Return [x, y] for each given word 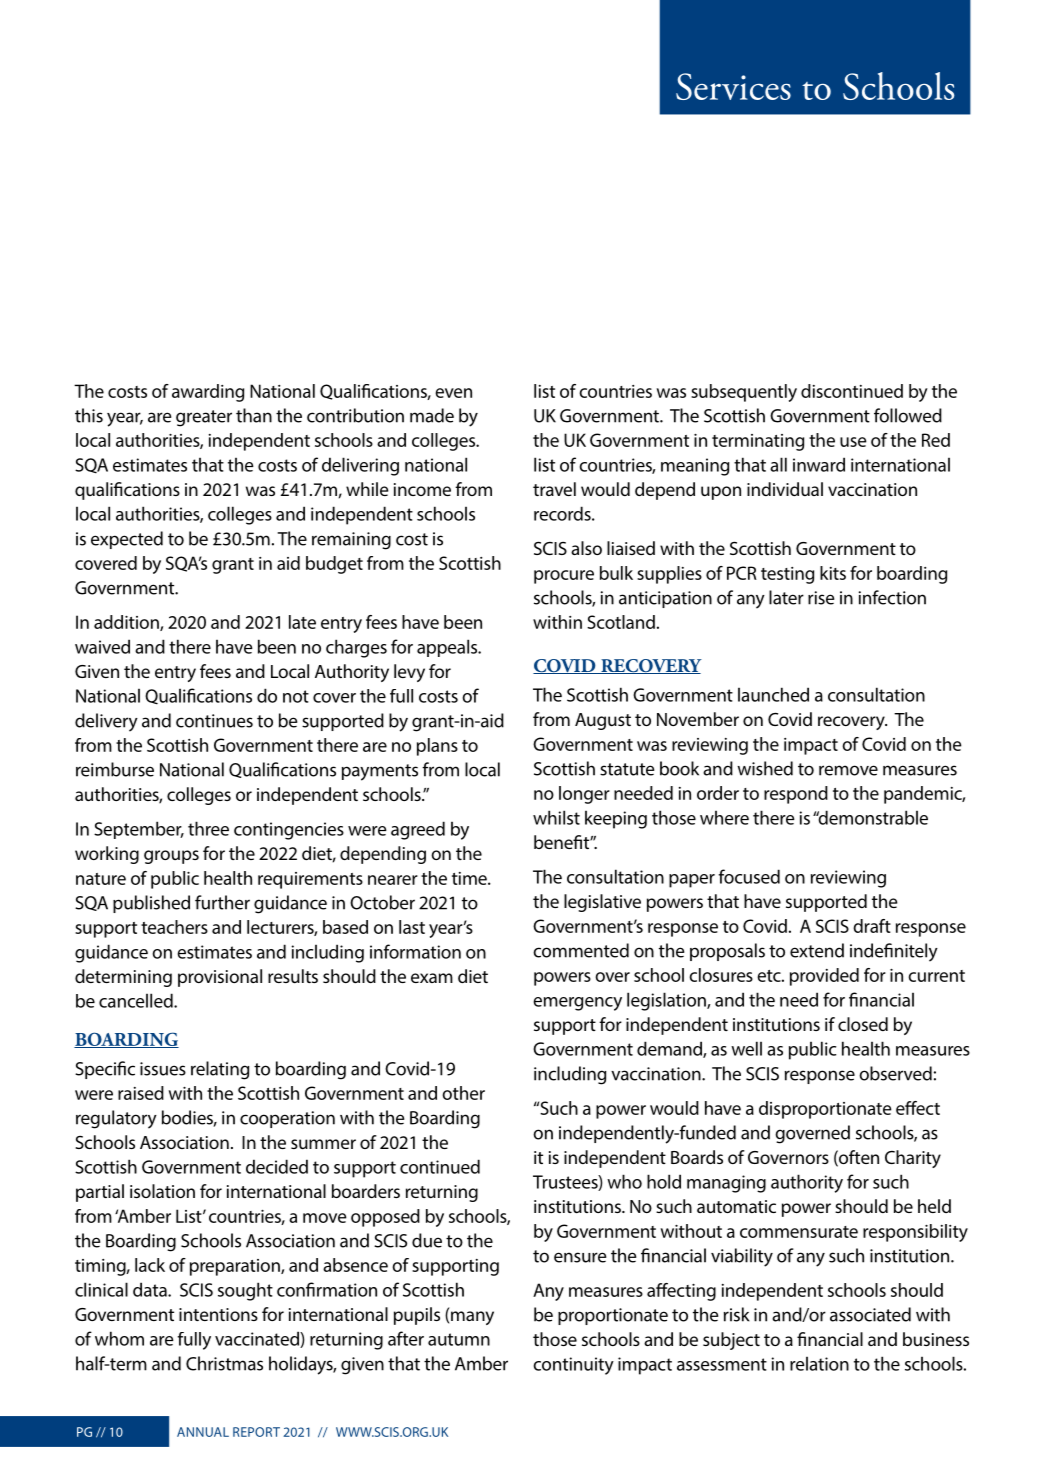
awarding [208, 393]
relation [819, 1364]
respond [796, 795]
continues [214, 721]
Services [733, 86]
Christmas [224, 1363]
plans [437, 747]
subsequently [744, 393]
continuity [574, 1366]
